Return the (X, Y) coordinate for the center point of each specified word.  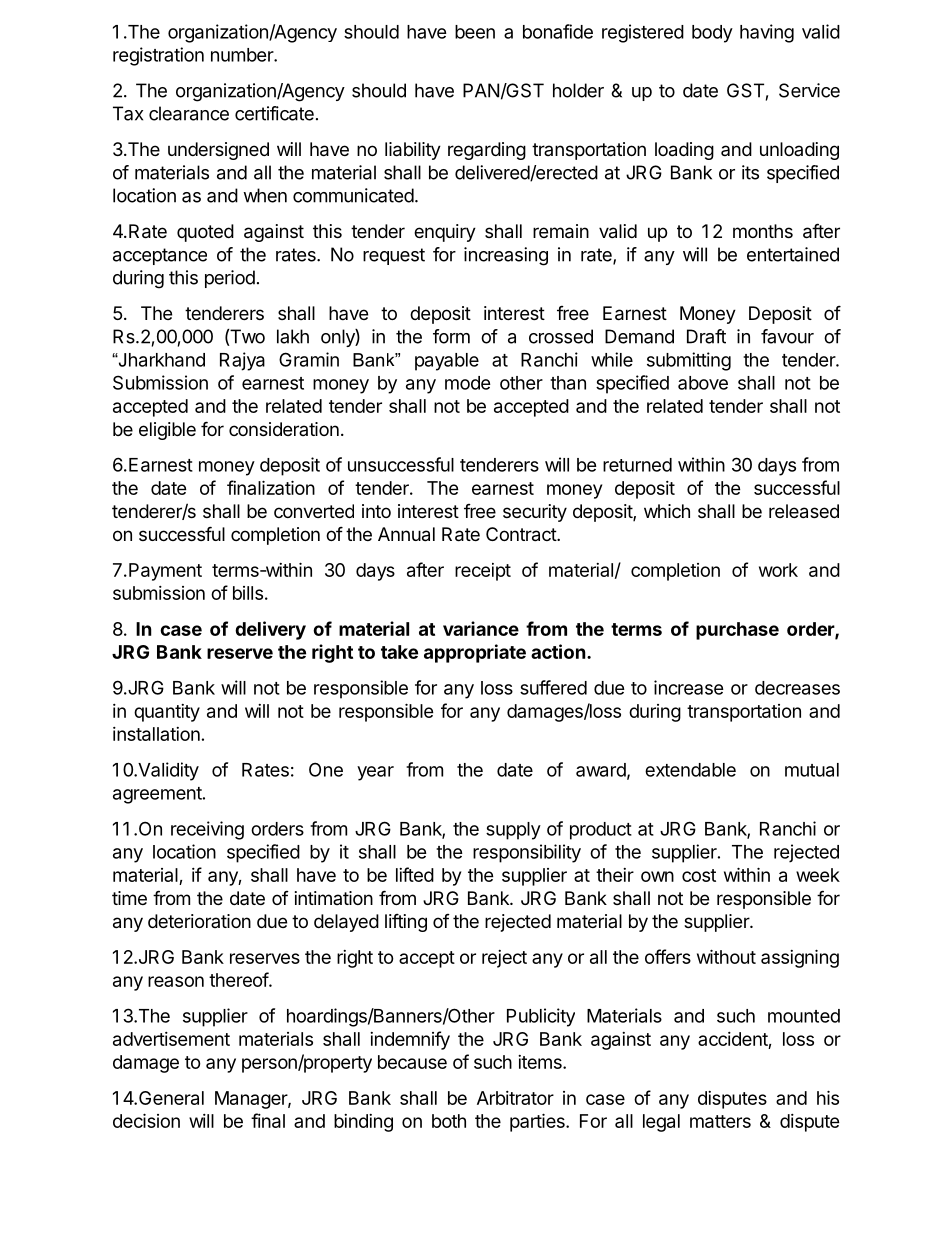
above (703, 383)
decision (146, 1120)
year (375, 773)
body (712, 34)
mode (468, 383)
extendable (690, 770)
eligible (167, 431)
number (243, 55)
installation (156, 734)
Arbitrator (515, 1098)
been (475, 32)
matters (720, 1121)
